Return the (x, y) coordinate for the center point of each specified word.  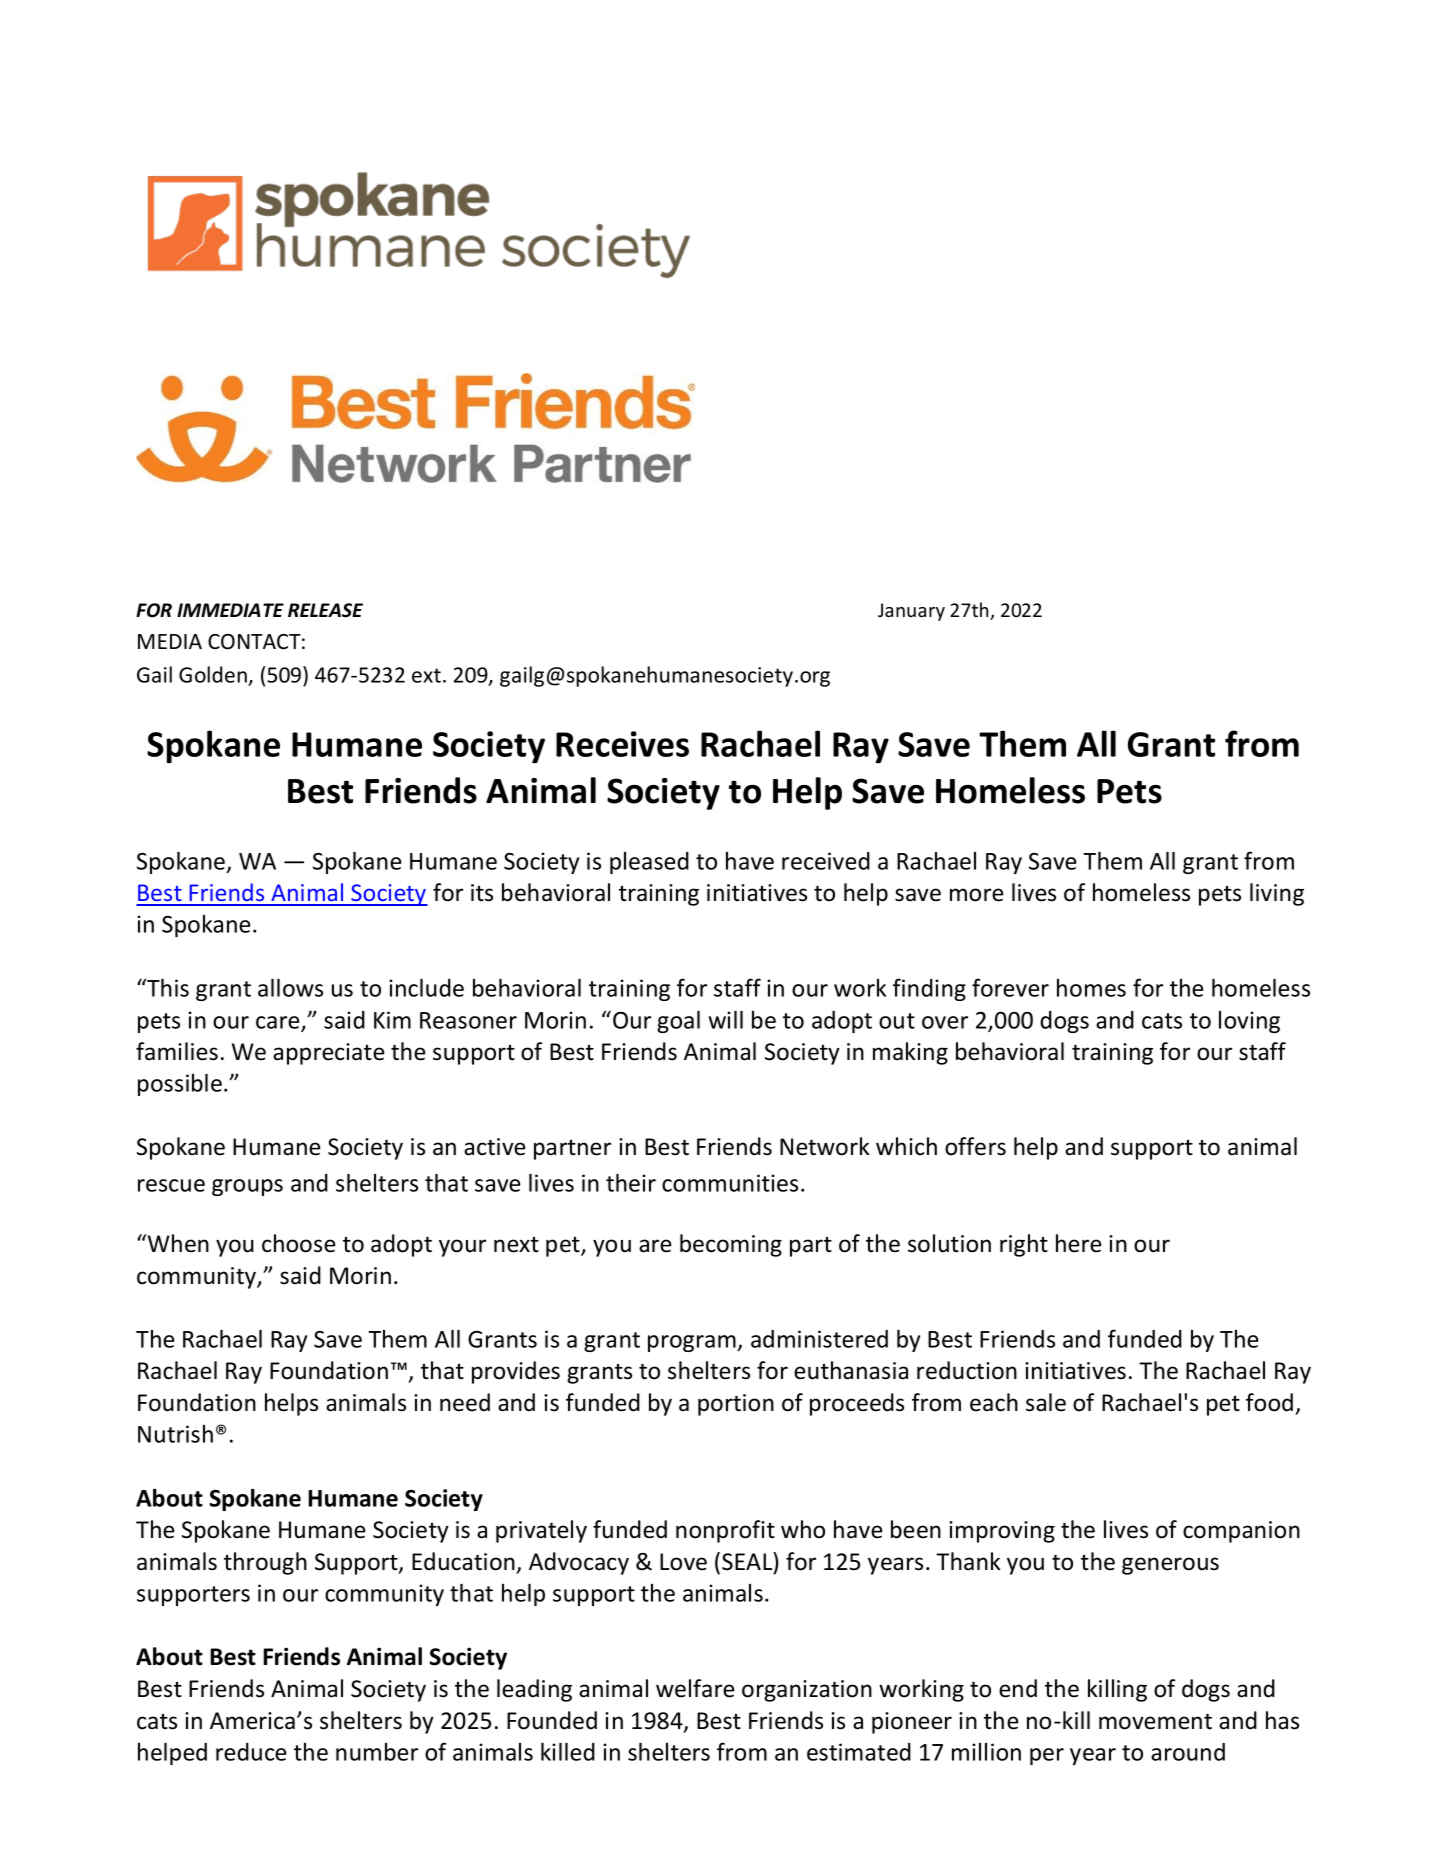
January (911, 612)
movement (1155, 1721)
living (1277, 894)
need (465, 1402)
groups (247, 1187)
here (1078, 1243)
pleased (649, 863)
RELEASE (325, 610)
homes (1091, 988)
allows (290, 988)
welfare (695, 1688)
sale (1046, 1402)
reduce (251, 1752)
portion (736, 1405)
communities (730, 1183)
